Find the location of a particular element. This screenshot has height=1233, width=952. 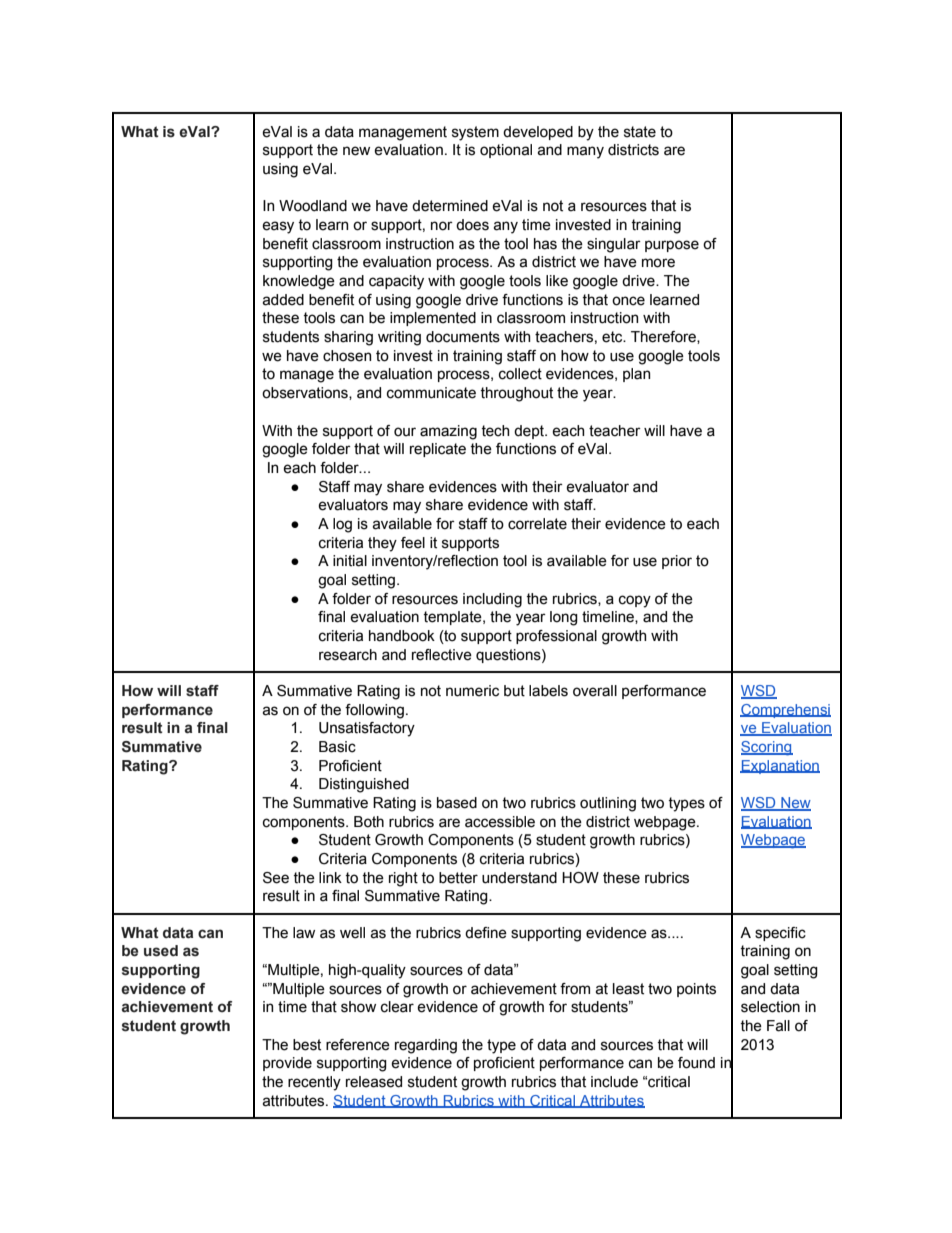

prior is located at coordinates (677, 562).
